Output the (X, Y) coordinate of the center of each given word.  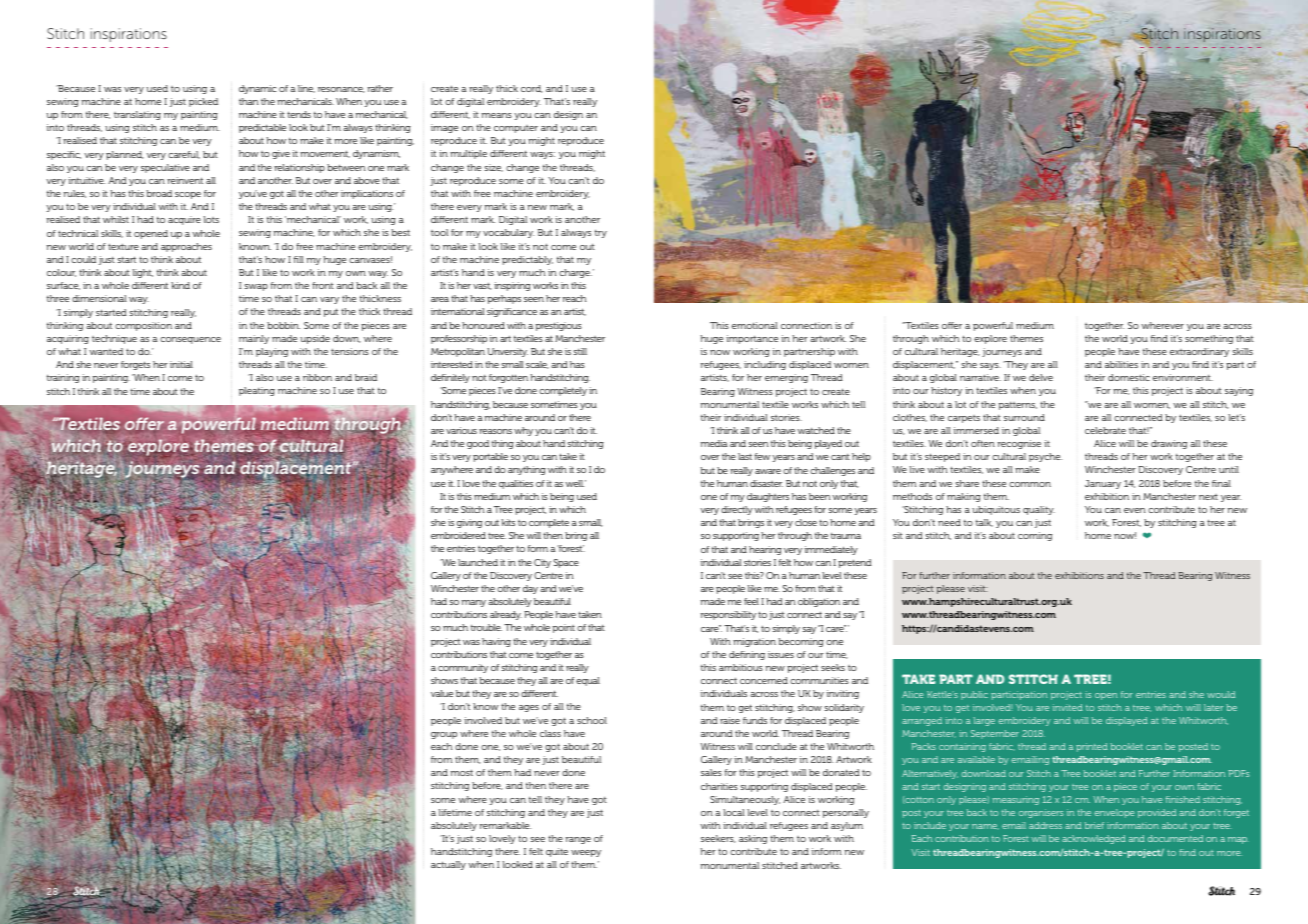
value (442, 693)
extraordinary (1199, 352)
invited (1068, 707)
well (574, 483)
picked (203, 102)
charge (575, 273)
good (478, 444)
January (1103, 484)
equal (588, 681)
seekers (718, 839)
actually (448, 865)
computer (516, 129)
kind (180, 285)
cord (532, 89)
